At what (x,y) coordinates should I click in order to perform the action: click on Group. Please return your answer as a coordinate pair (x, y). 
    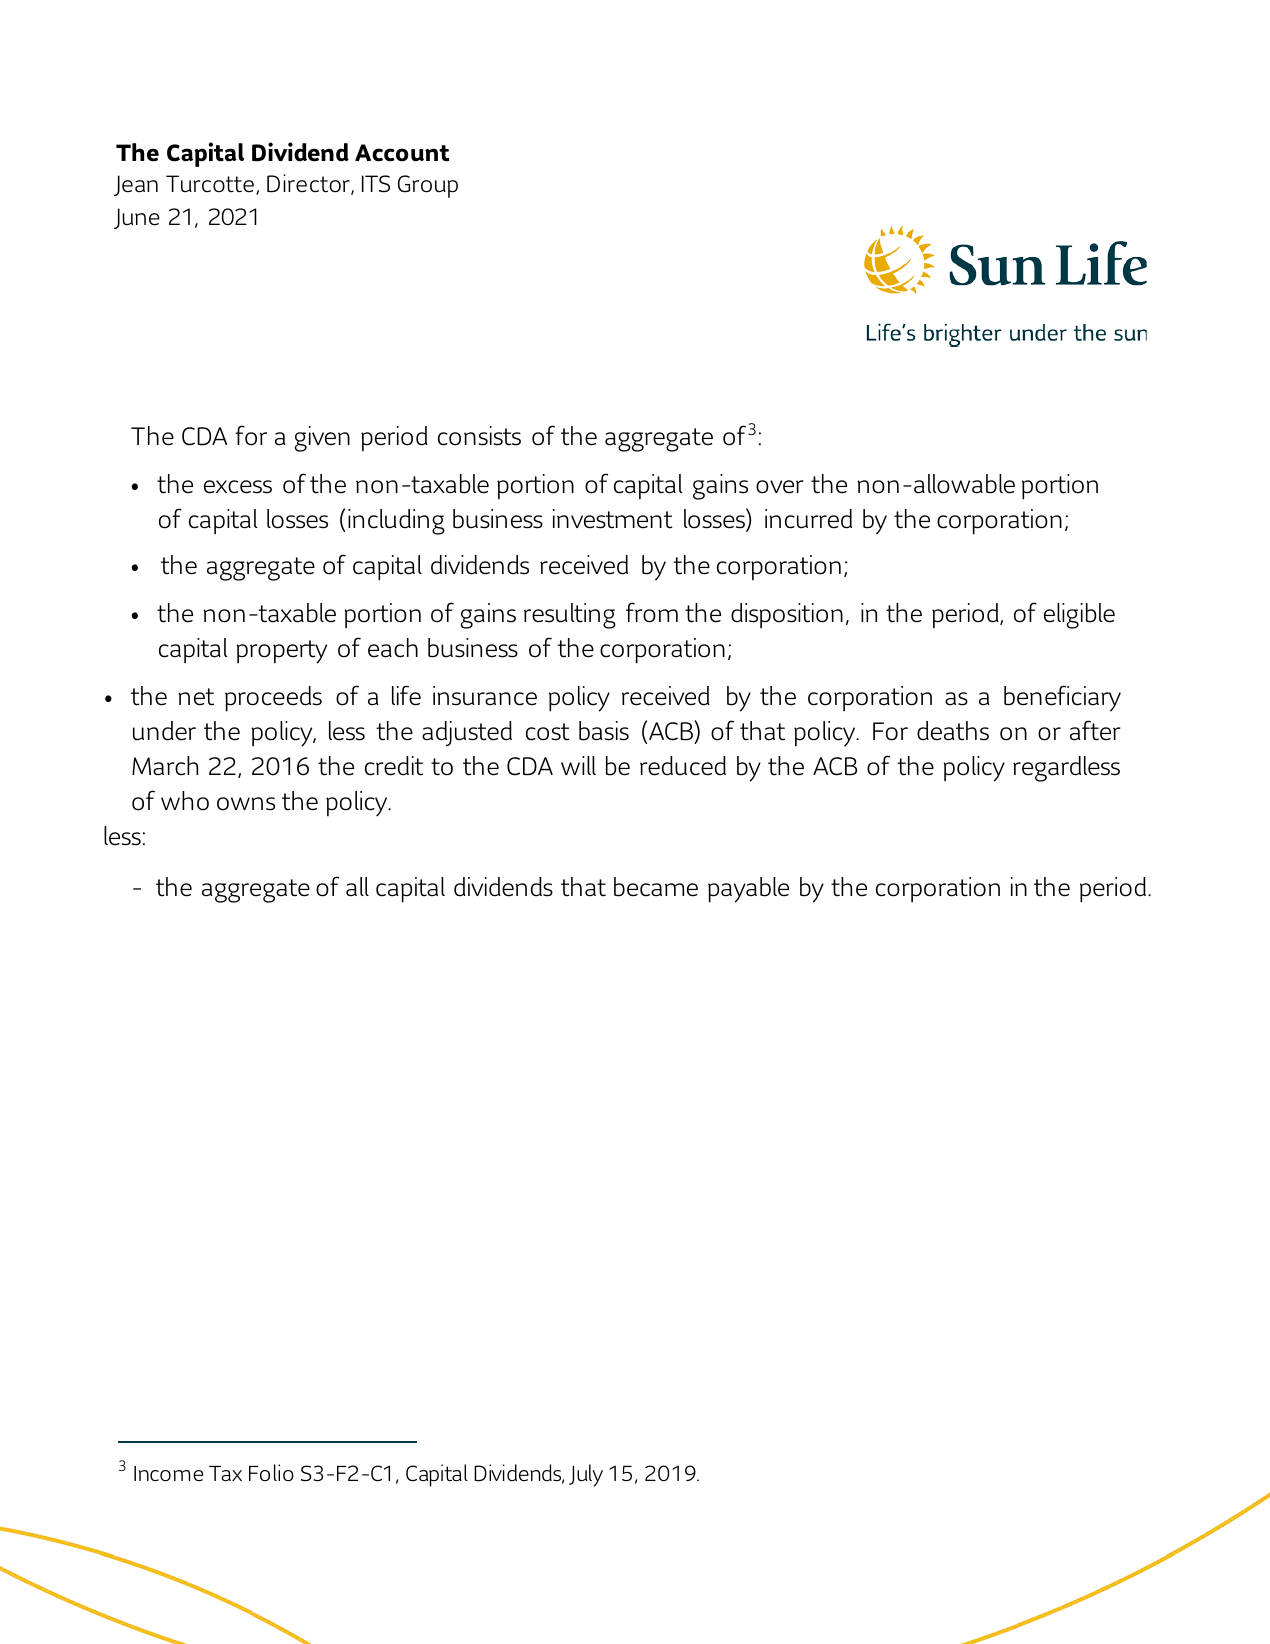
    Looking at the image, I should click on (428, 186).
